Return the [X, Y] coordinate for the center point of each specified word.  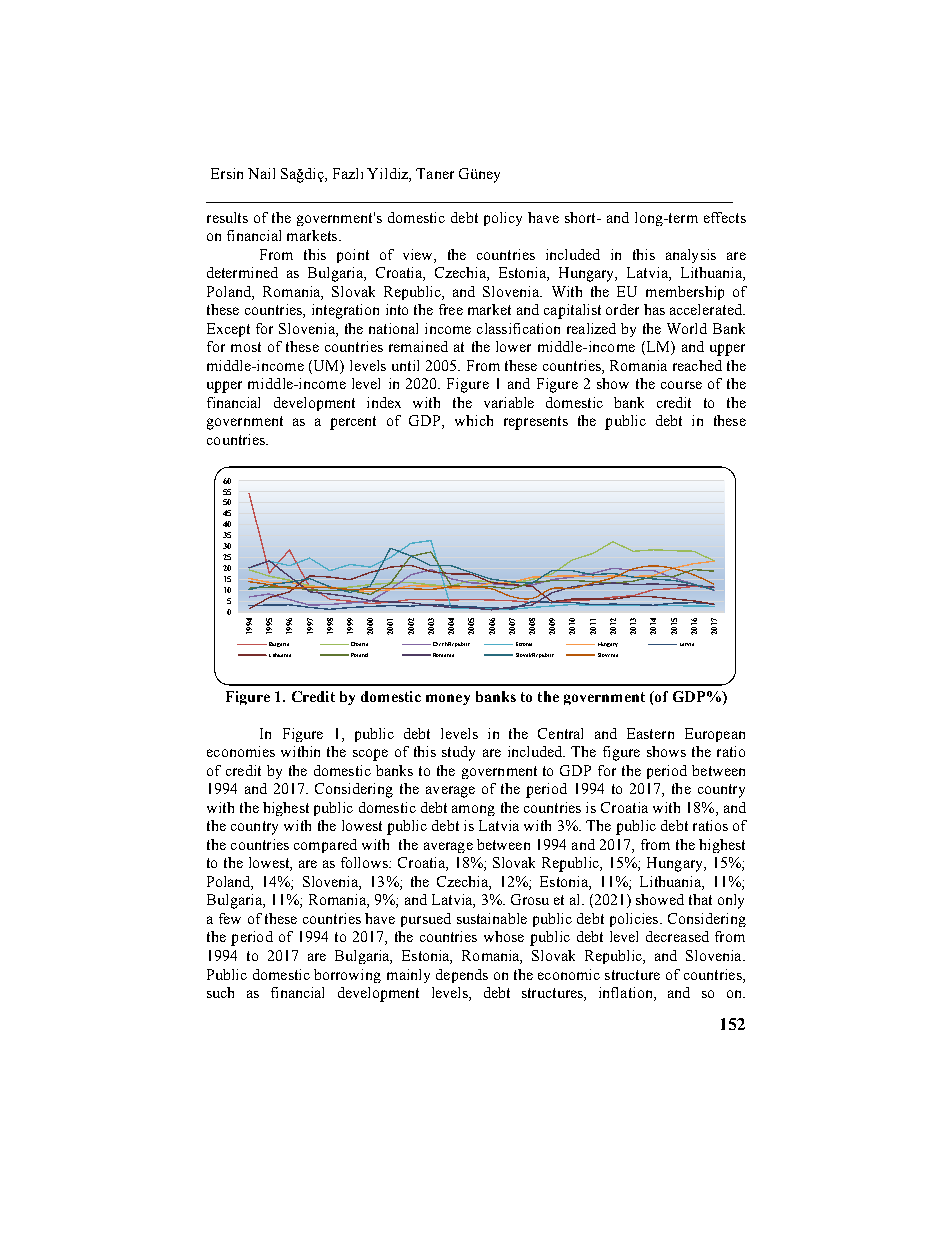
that [700, 899]
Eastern [650, 733]
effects [725, 217]
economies [241, 751]
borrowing [347, 976]
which [474, 420]
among [473, 810]
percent [353, 423]
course [681, 385]
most [246, 347]
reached [697, 365]
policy [503, 219]
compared [325, 846]
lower [513, 346]
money [448, 699]
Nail [261, 173]
